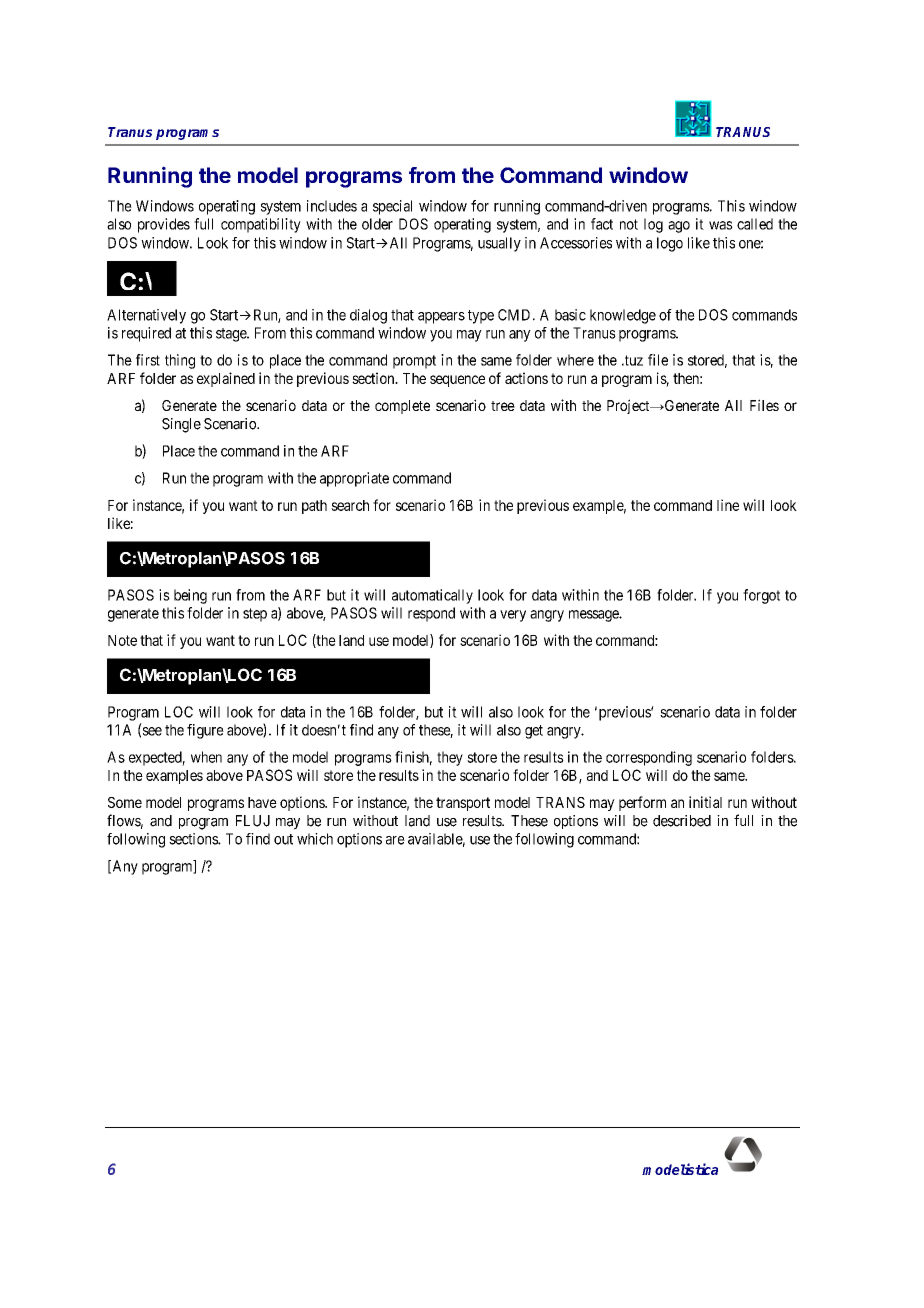 The image size is (924, 1308). Describe the element at coordinates (395, 840) in the screenshot. I see `are` at that location.
